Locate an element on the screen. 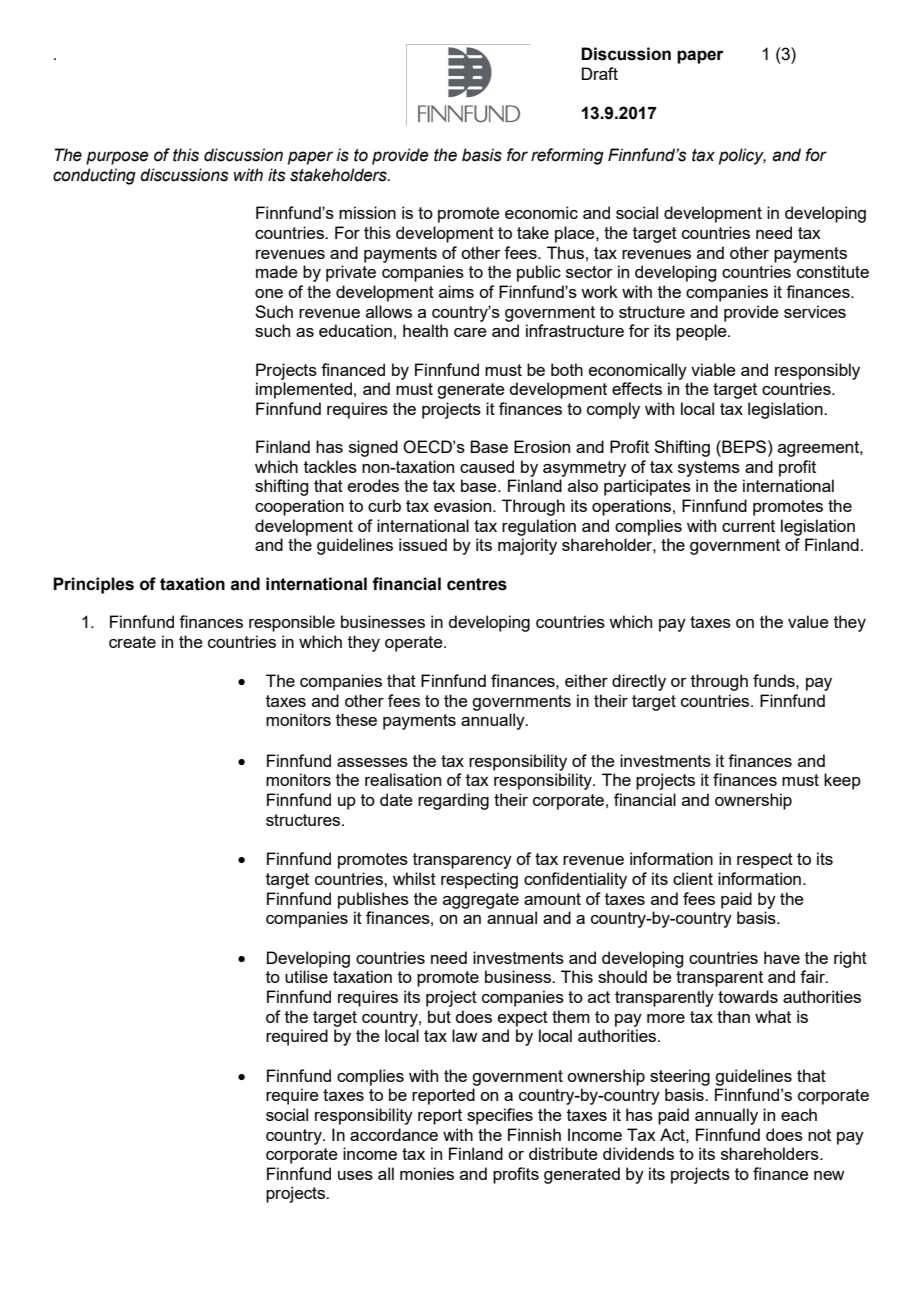 This screenshot has width=924, height=1308. uses is located at coordinates (355, 1175).
